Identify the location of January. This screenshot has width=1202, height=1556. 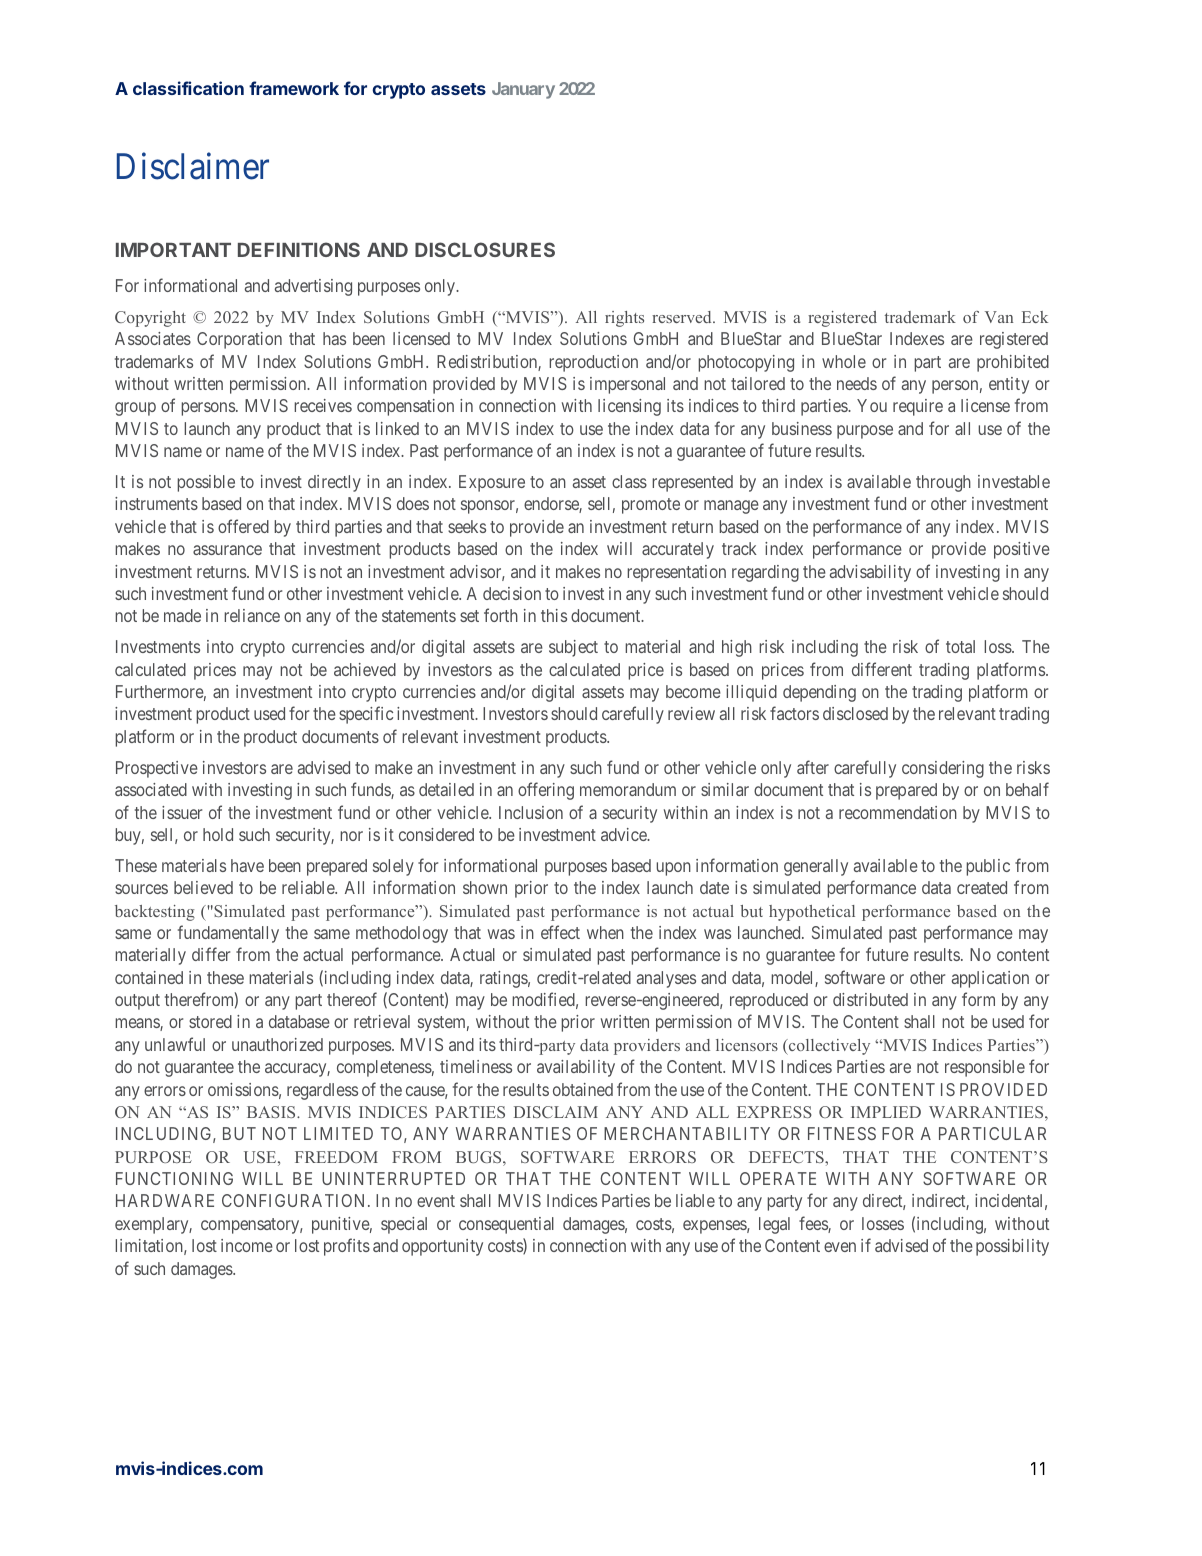
(523, 90).
